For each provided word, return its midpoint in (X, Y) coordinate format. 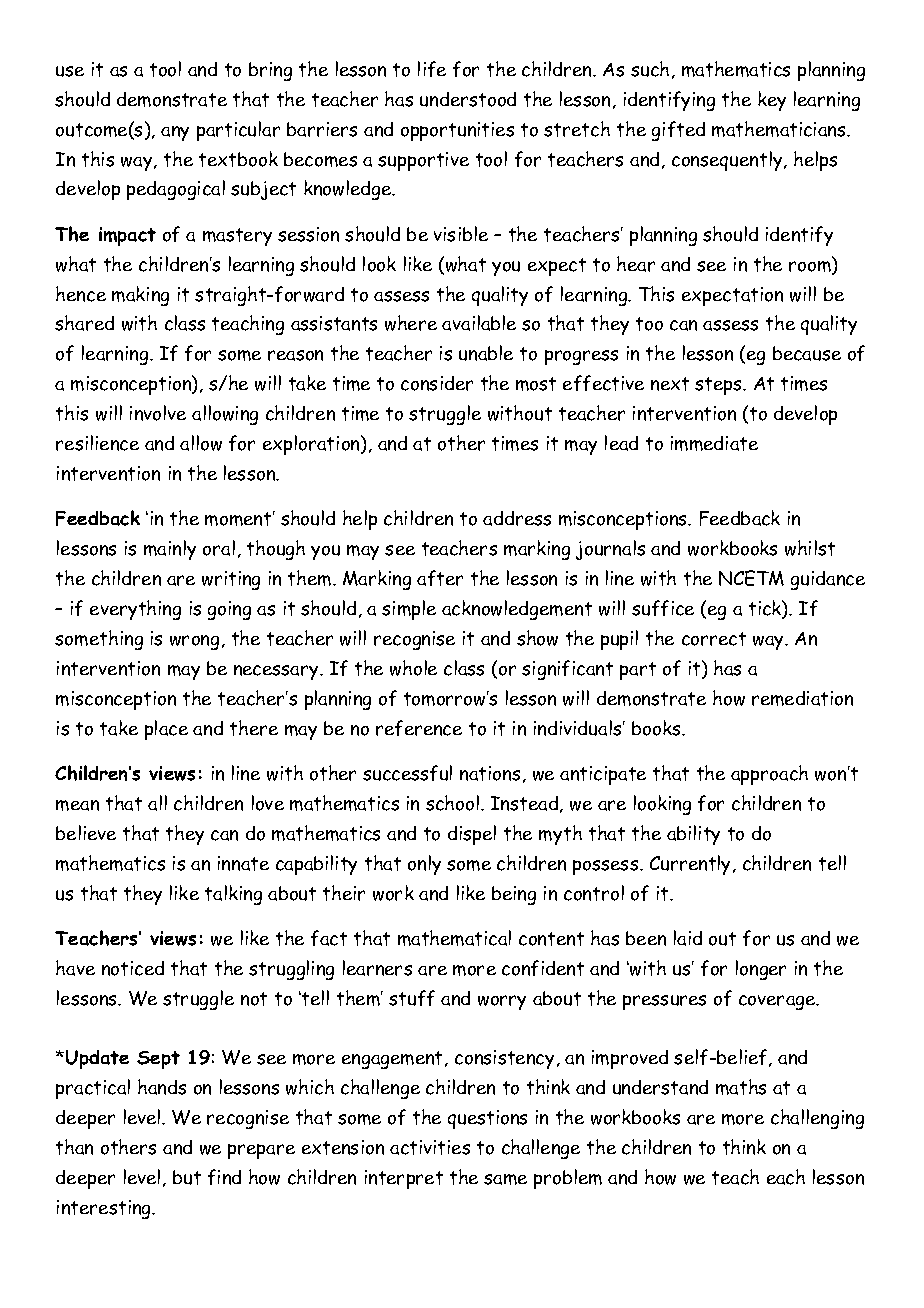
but (187, 1177)
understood (468, 99)
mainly (170, 550)
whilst (810, 548)
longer (761, 970)
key (772, 101)
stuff (412, 998)
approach (769, 775)
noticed (133, 968)
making (140, 296)
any (175, 133)
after (440, 578)
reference (419, 728)
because (807, 353)
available (479, 323)
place (166, 730)
